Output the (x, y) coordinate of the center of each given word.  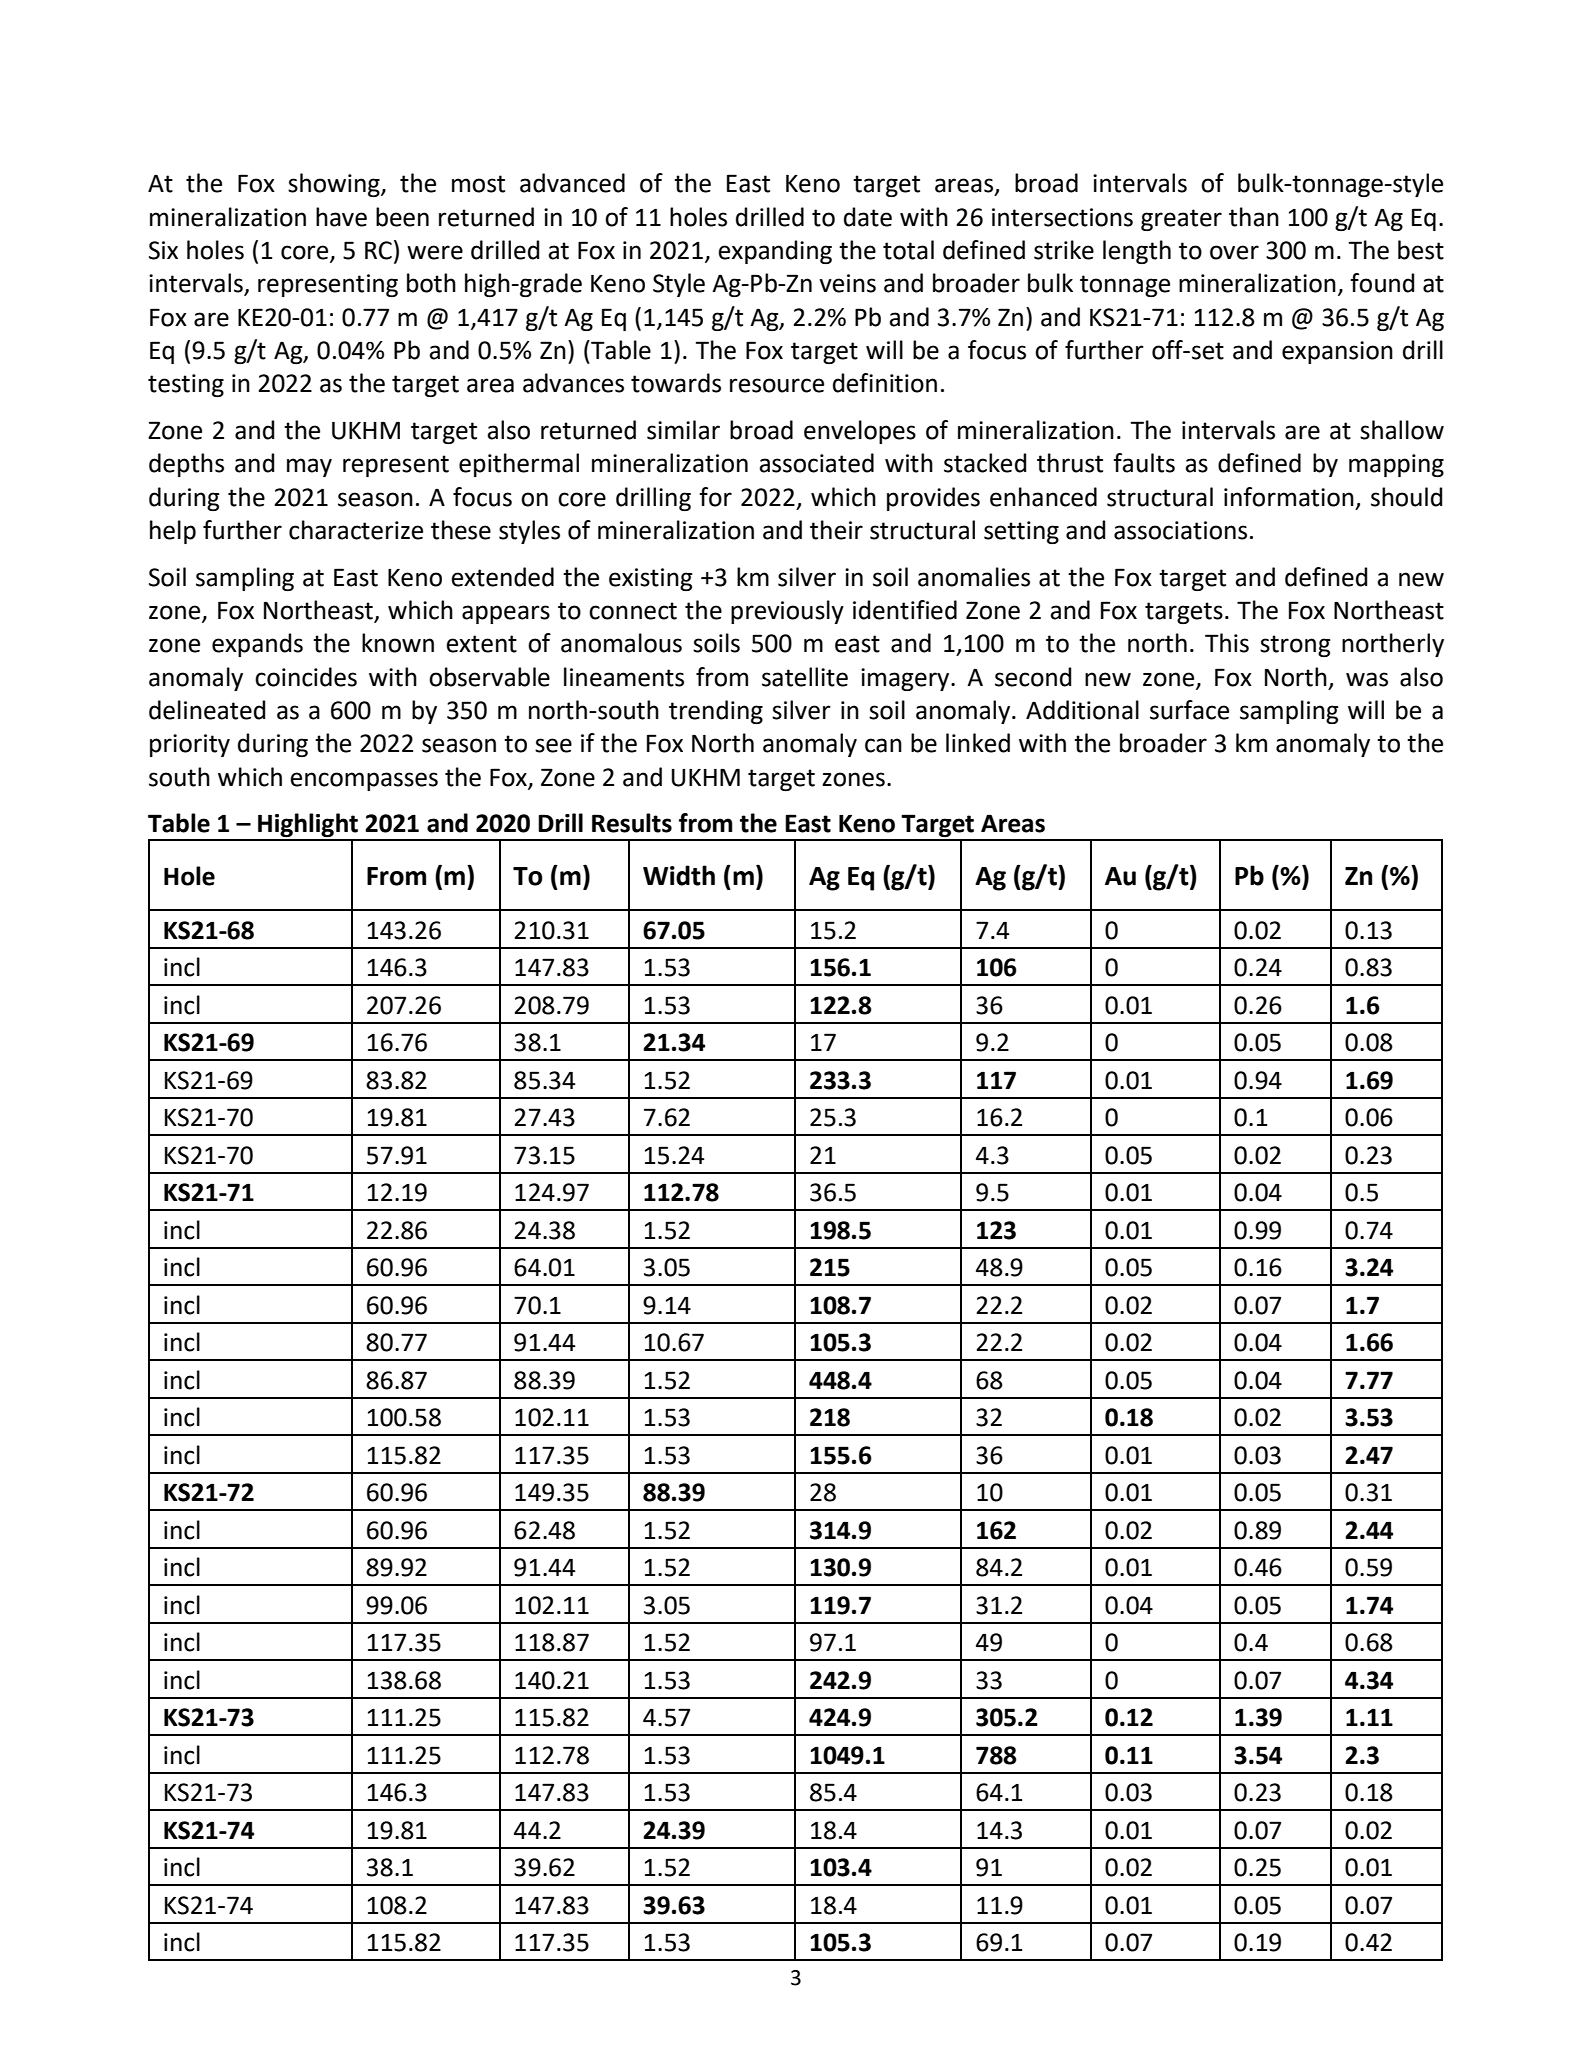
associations (1180, 530)
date (868, 217)
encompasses (364, 781)
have (341, 217)
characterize (356, 530)
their (836, 530)
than (1254, 217)
